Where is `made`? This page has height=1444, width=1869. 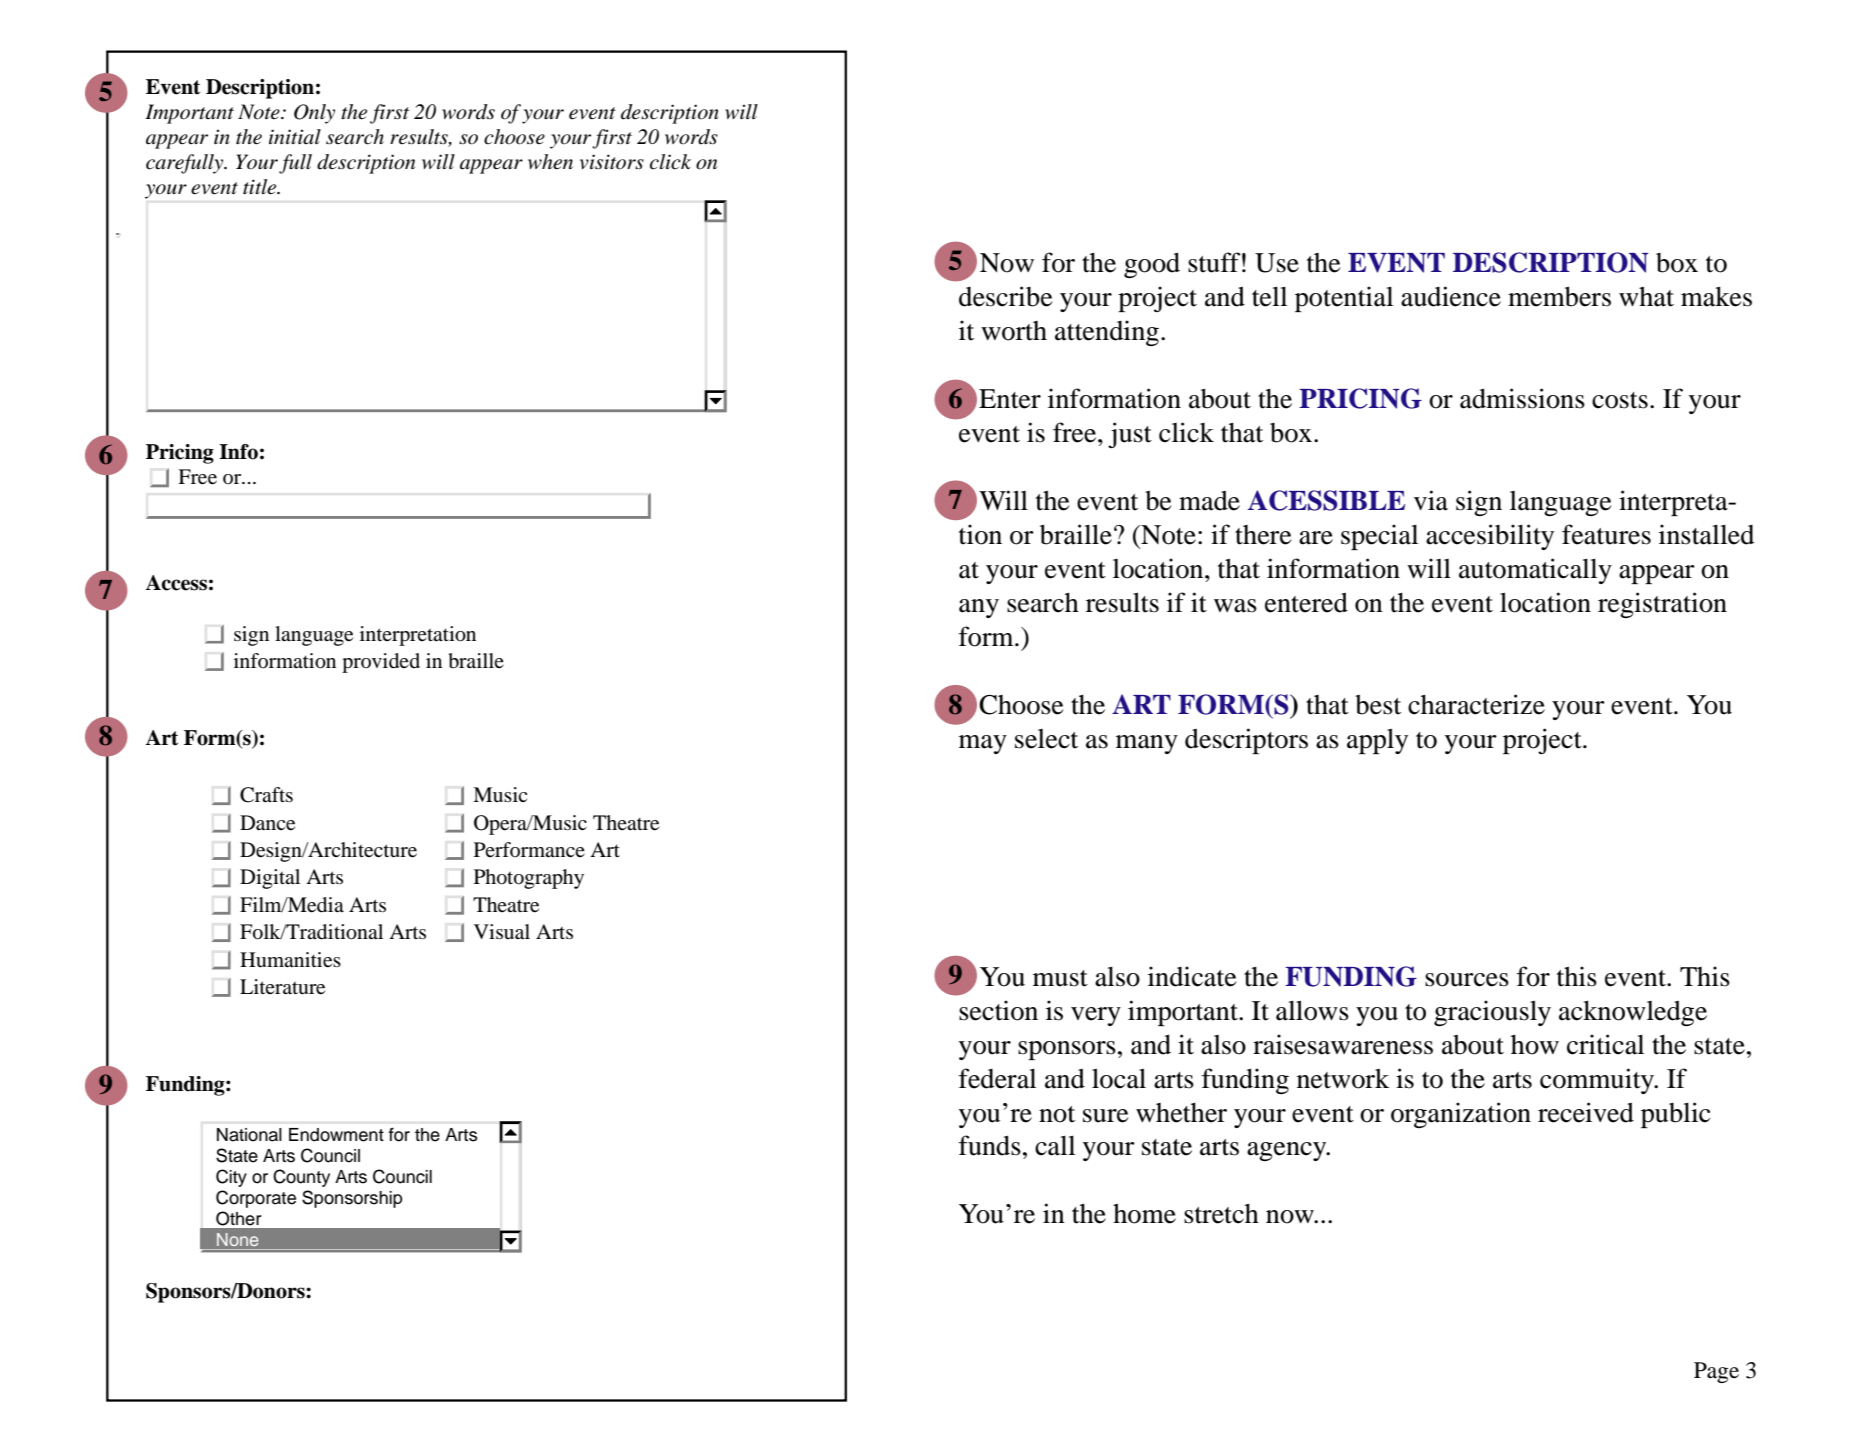
made is located at coordinates (1209, 500).
